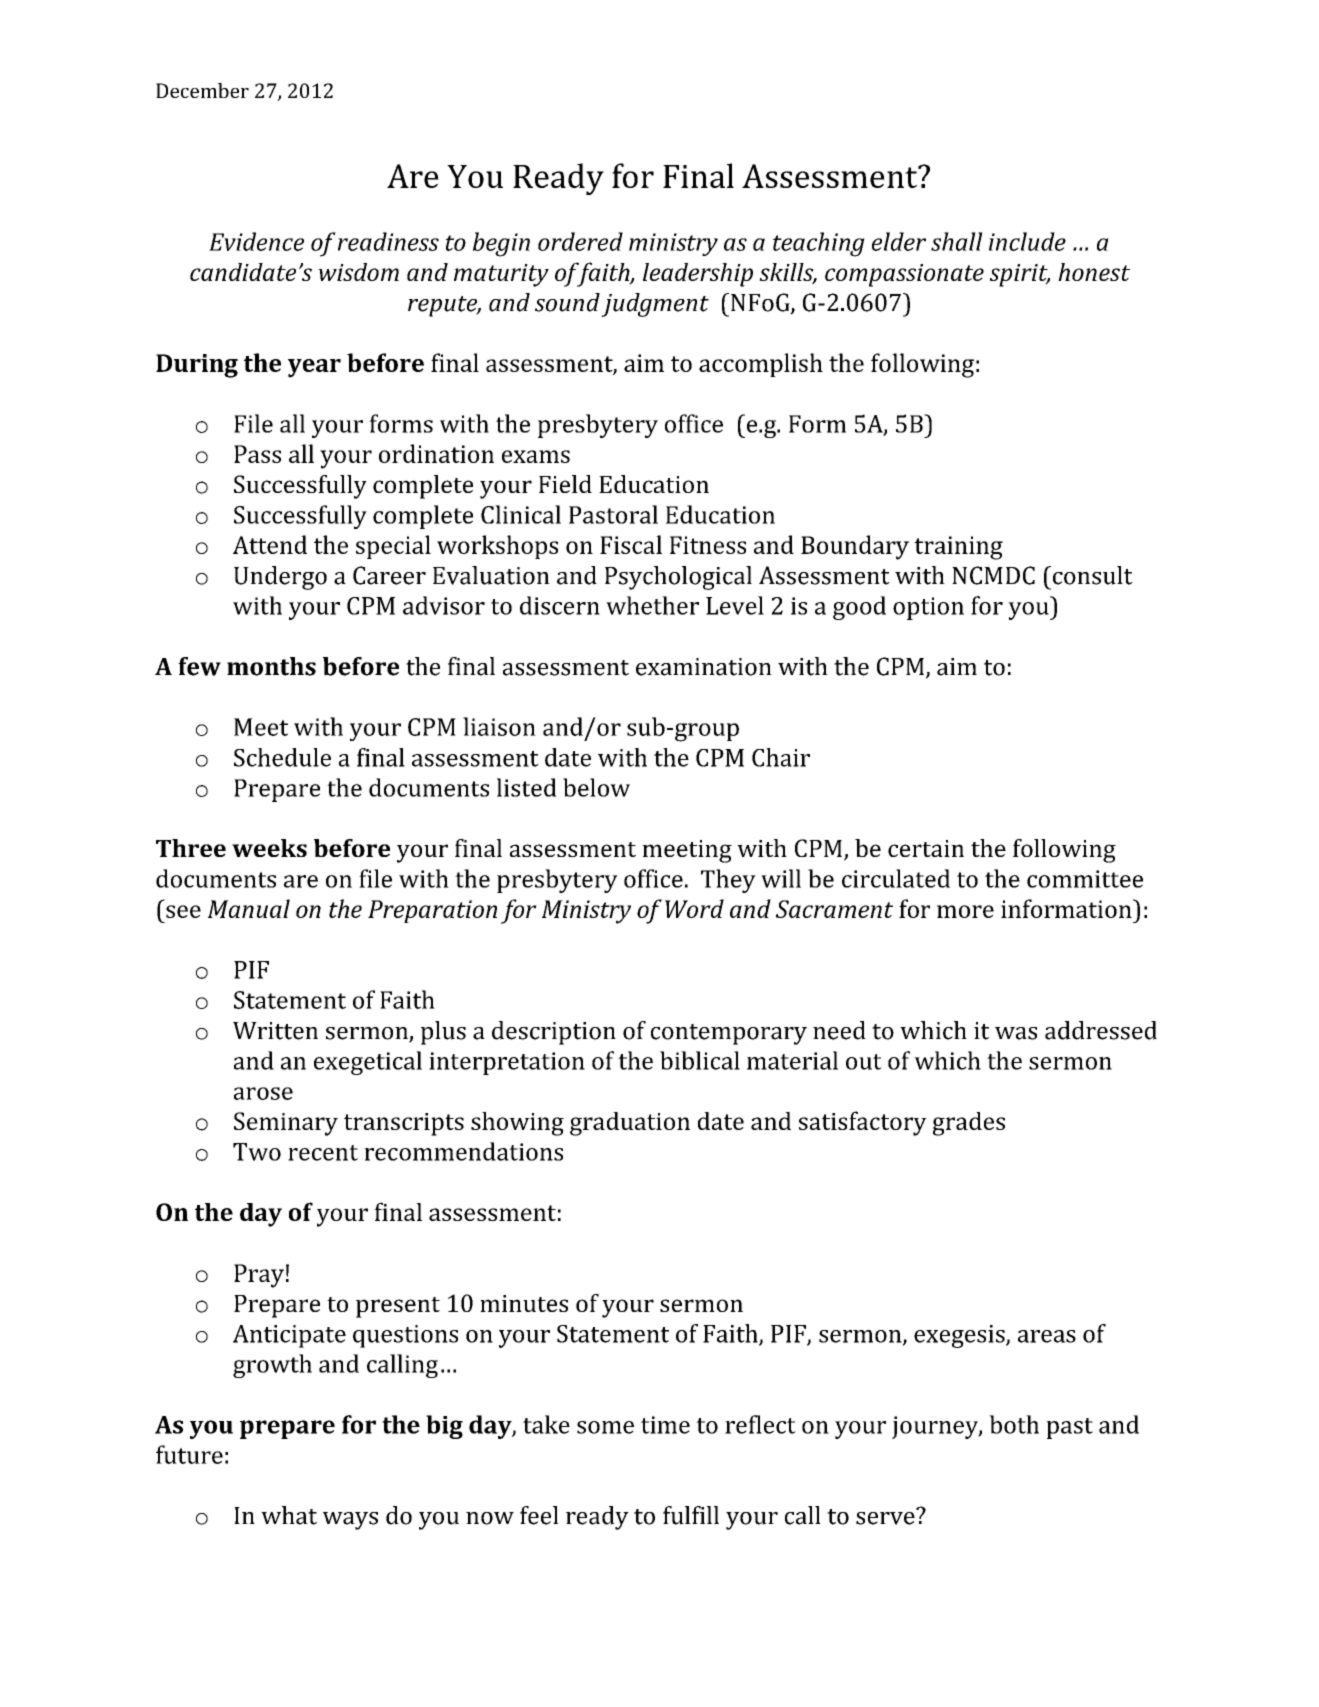  I want to click on what, so click(289, 1515).
